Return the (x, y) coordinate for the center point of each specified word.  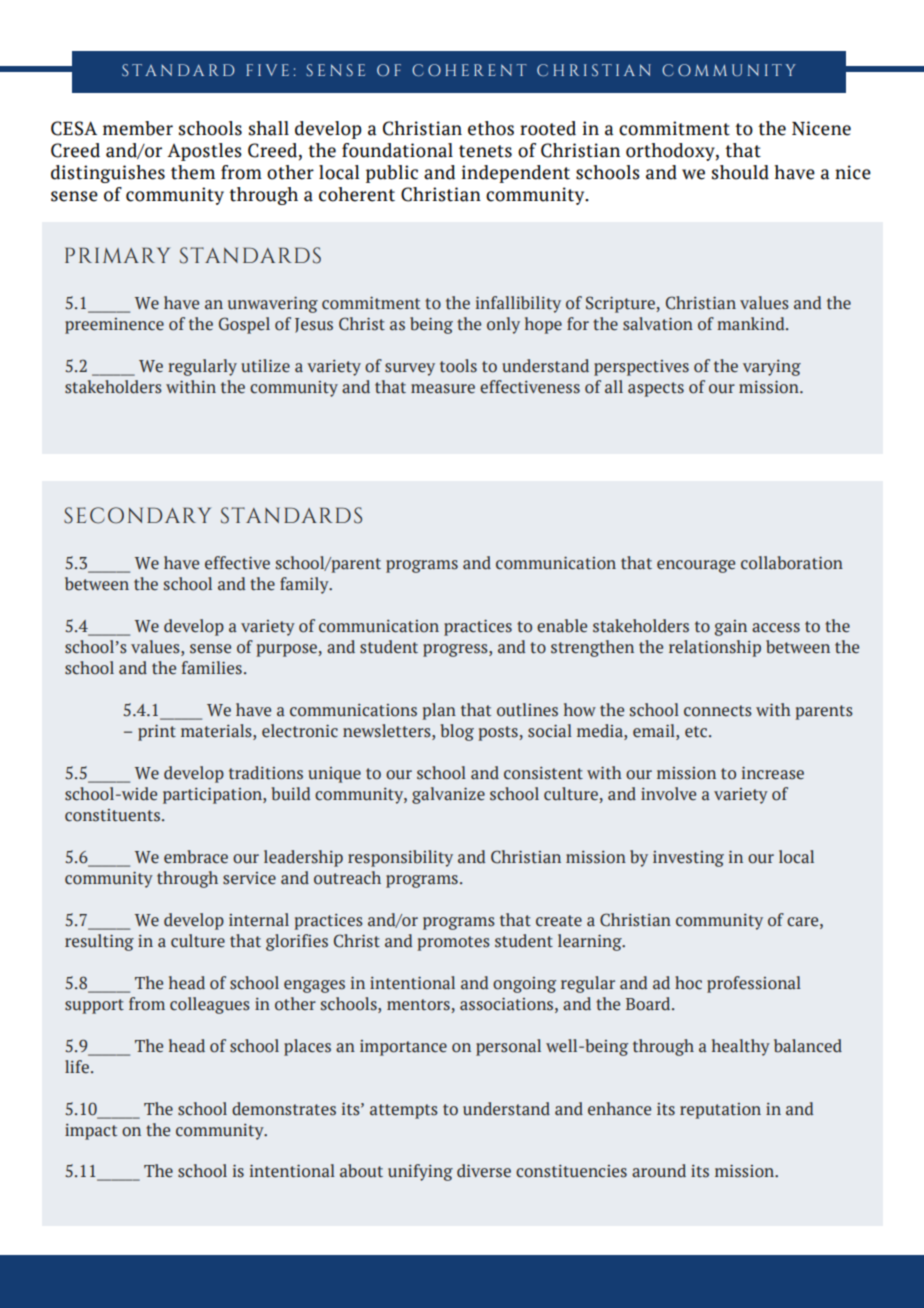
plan (439, 711)
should (740, 172)
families (212, 668)
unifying (420, 1172)
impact (91, 1132)
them (193, 172)
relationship (715, 648)
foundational (397, 150)
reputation (720, 1111)
